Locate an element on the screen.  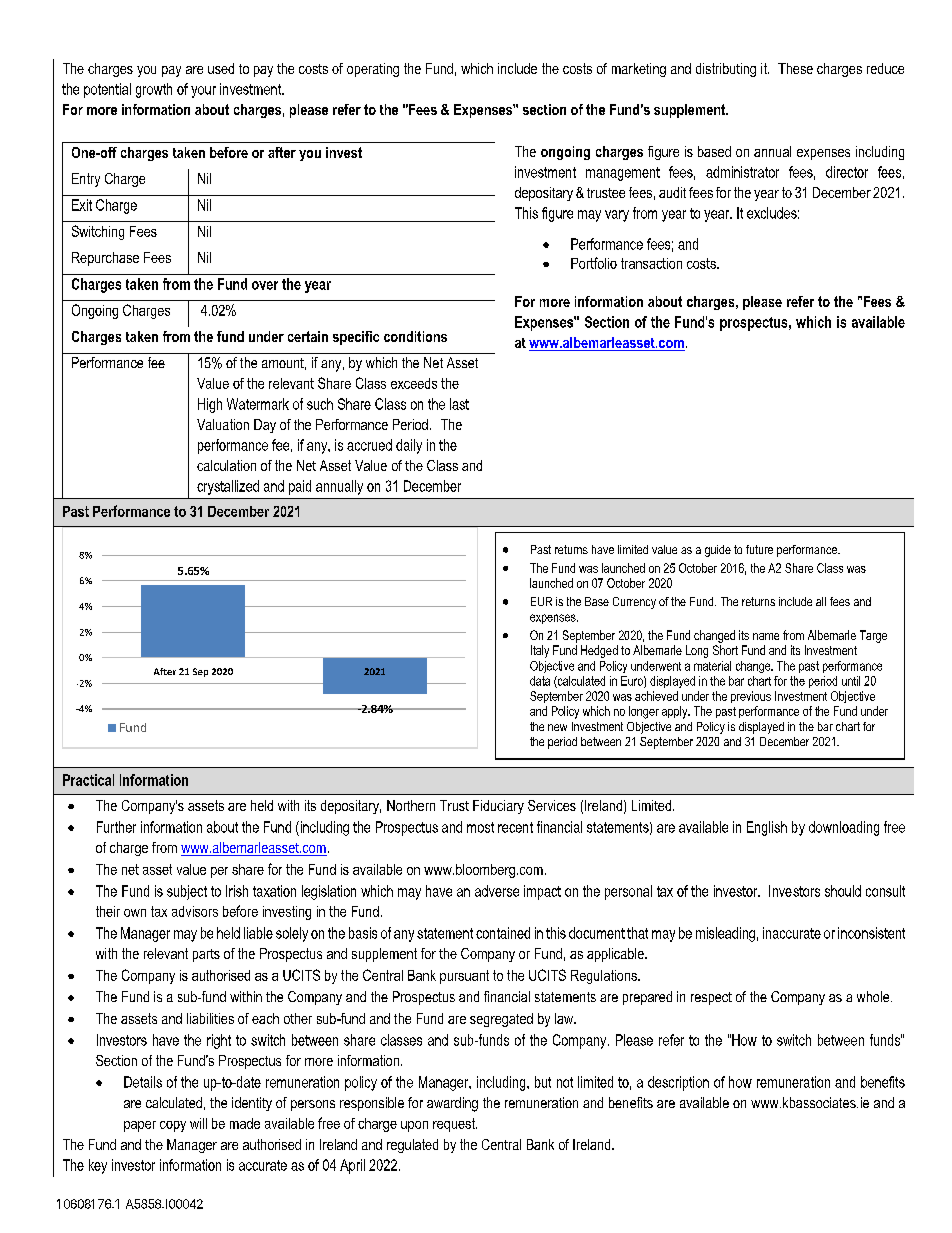
last is located at coordinates (459, 404).
